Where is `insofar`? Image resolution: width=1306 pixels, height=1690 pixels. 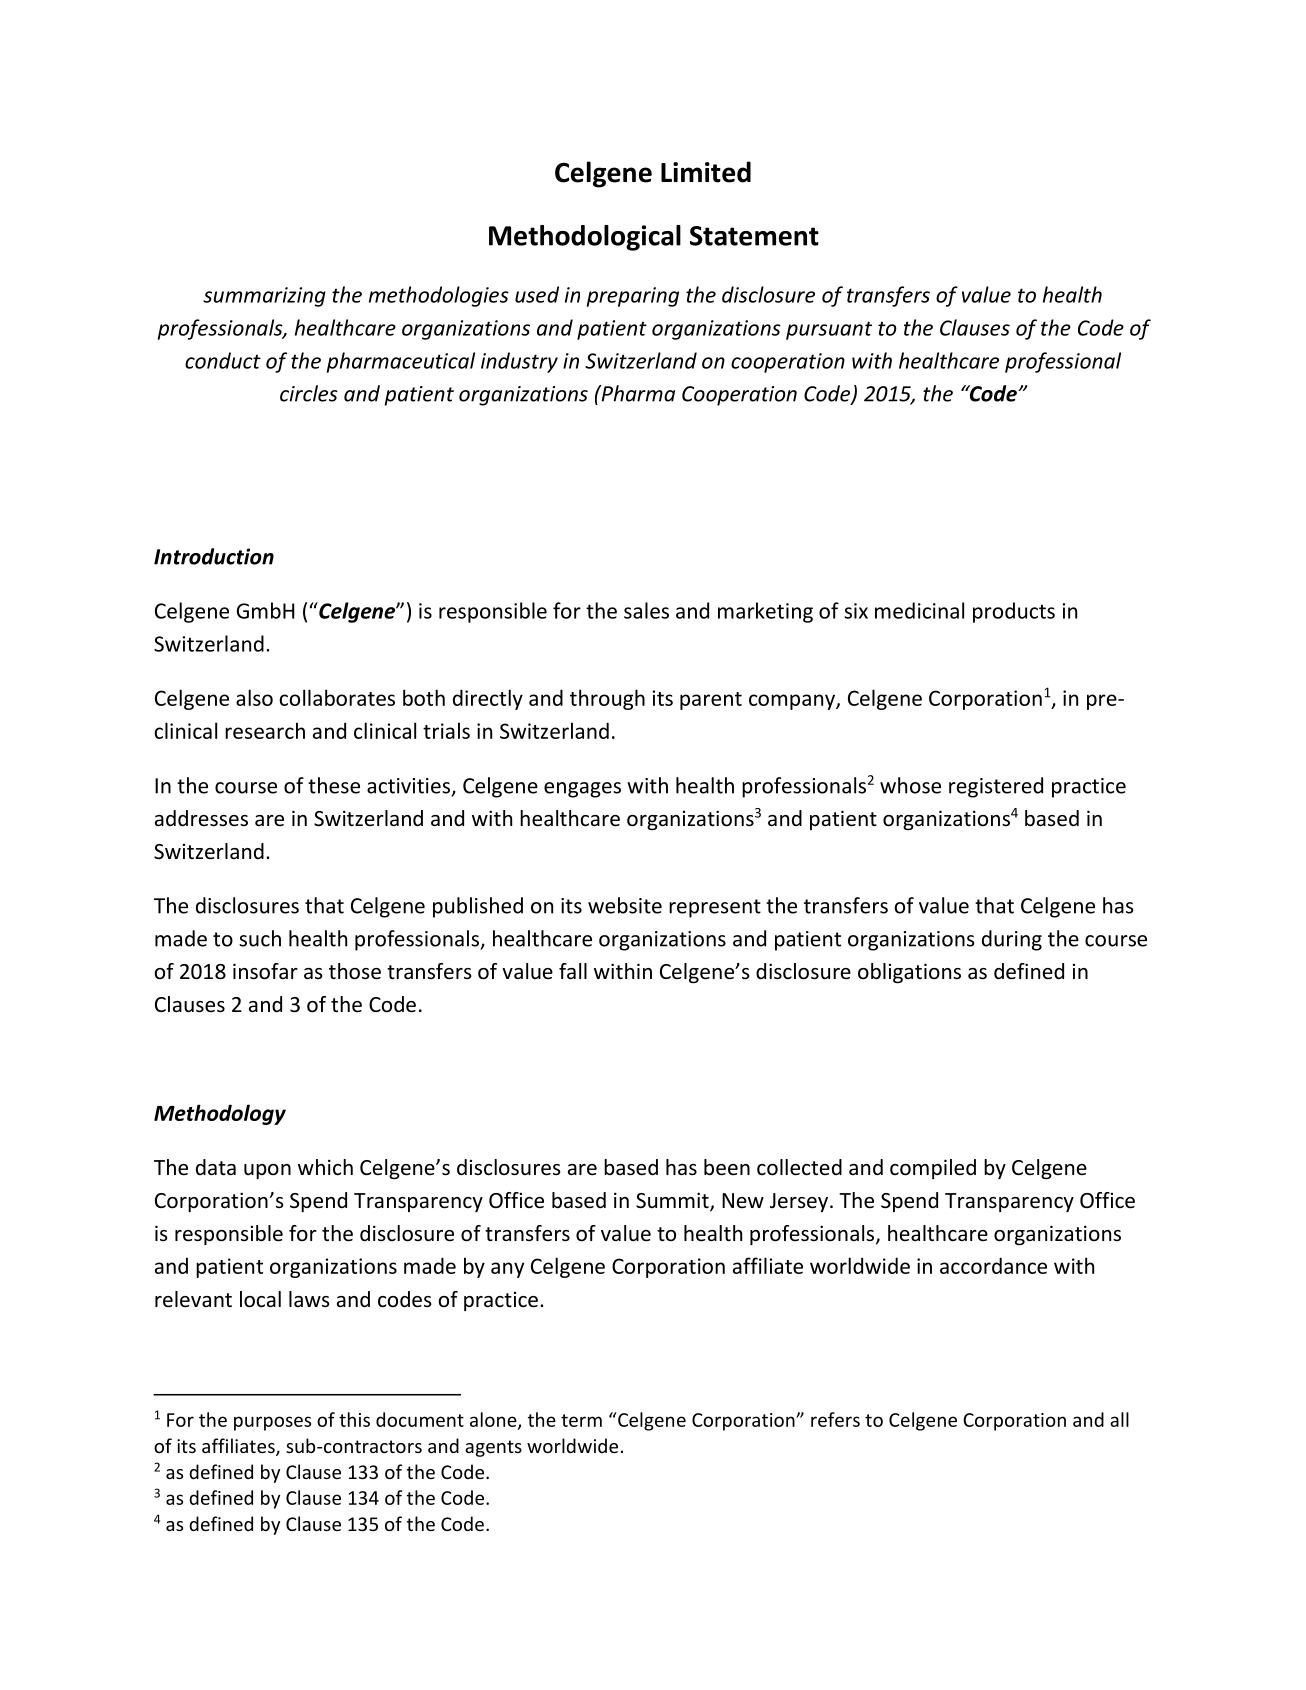
insofar is located at coordinates (265, 971).
